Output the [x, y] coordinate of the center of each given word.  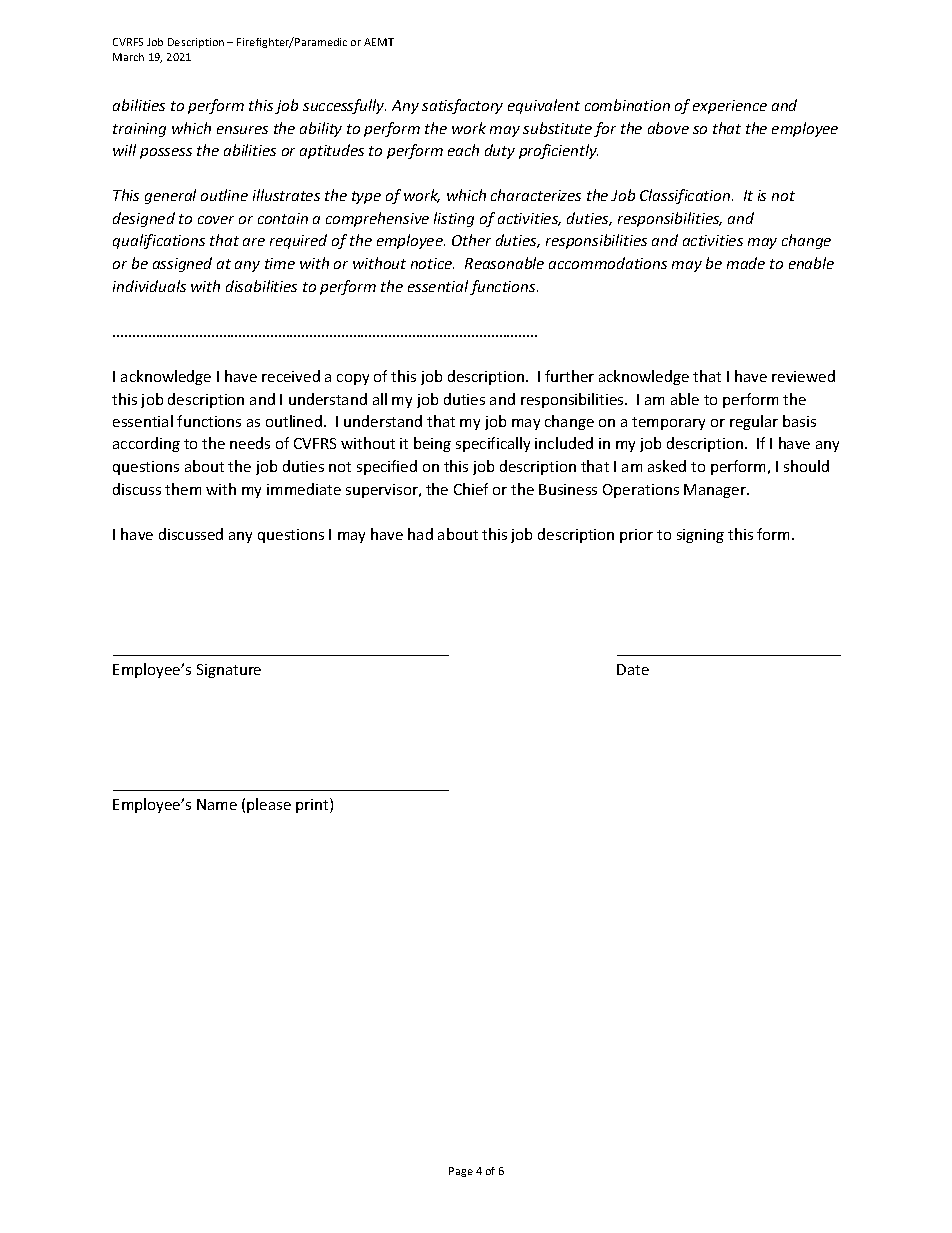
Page [461, 1172]
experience [730, 107]
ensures [242, 130]
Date [633, 669]
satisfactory [462, 106]
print [313, 805]
